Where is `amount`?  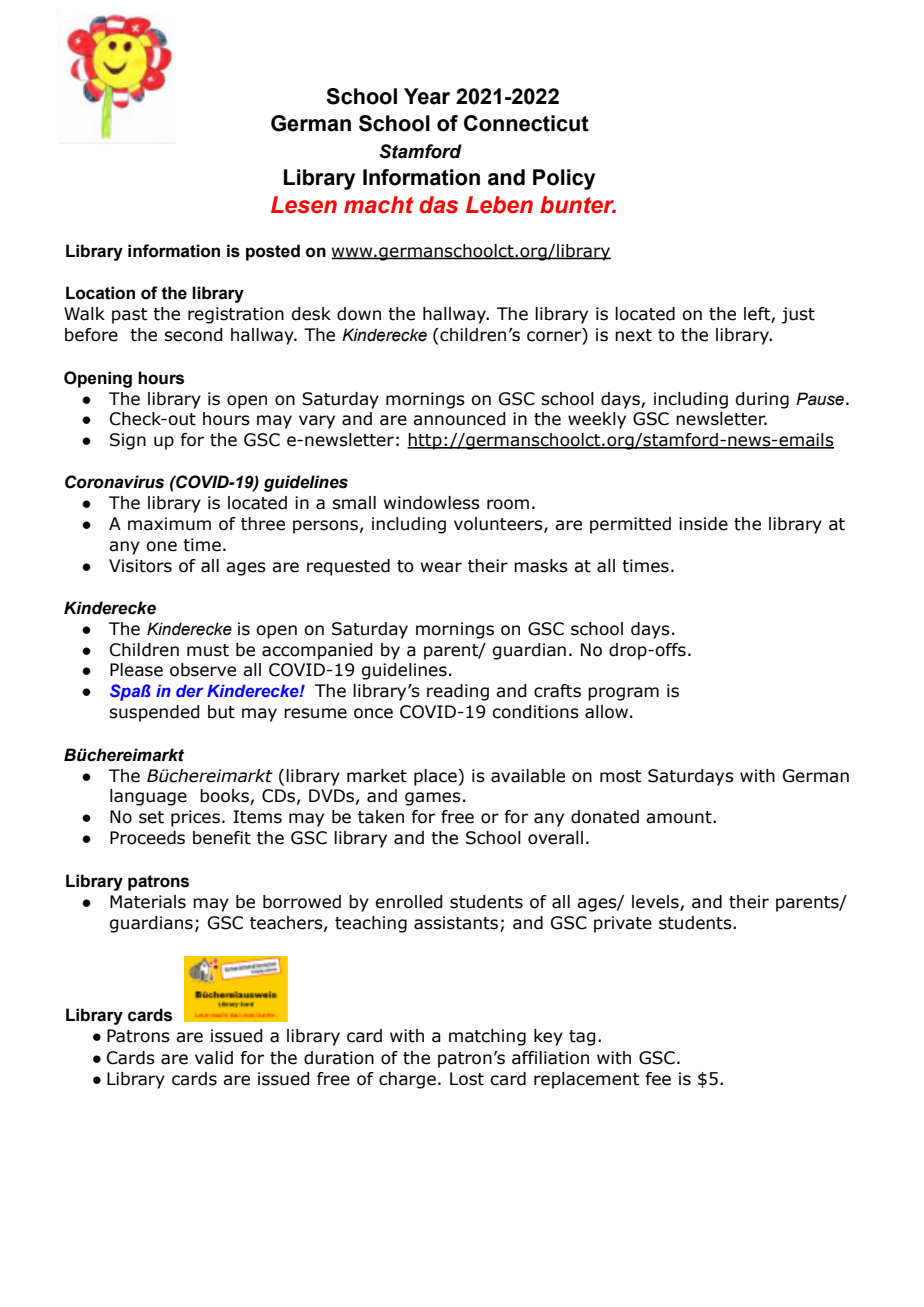 amount is located at coordinates (680, 817).
